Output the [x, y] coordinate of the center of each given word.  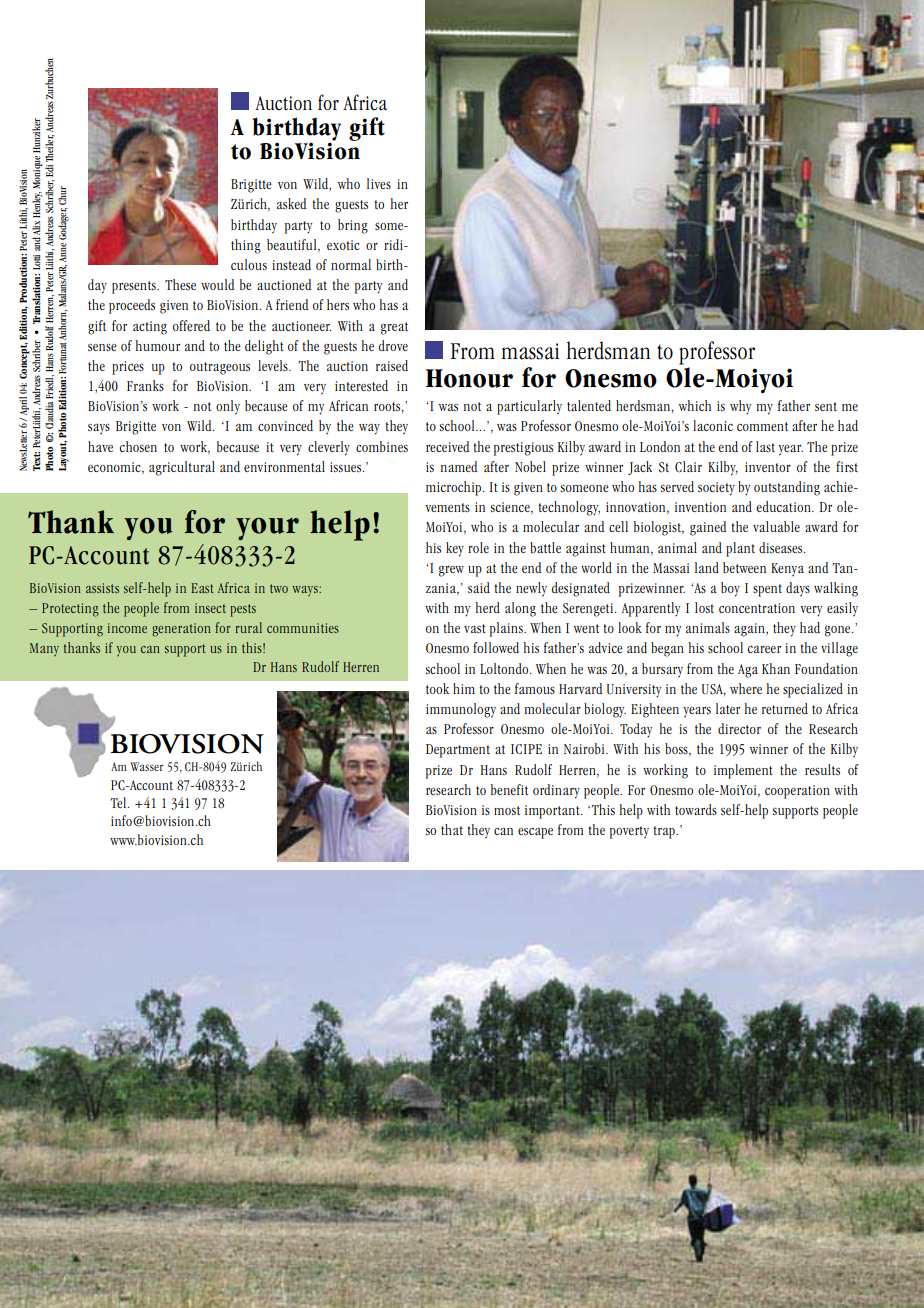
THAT [452, 829]
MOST [507, 810]
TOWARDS [696, 809]
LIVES [379, 183]
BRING [353, 226]
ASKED [291, 203]
